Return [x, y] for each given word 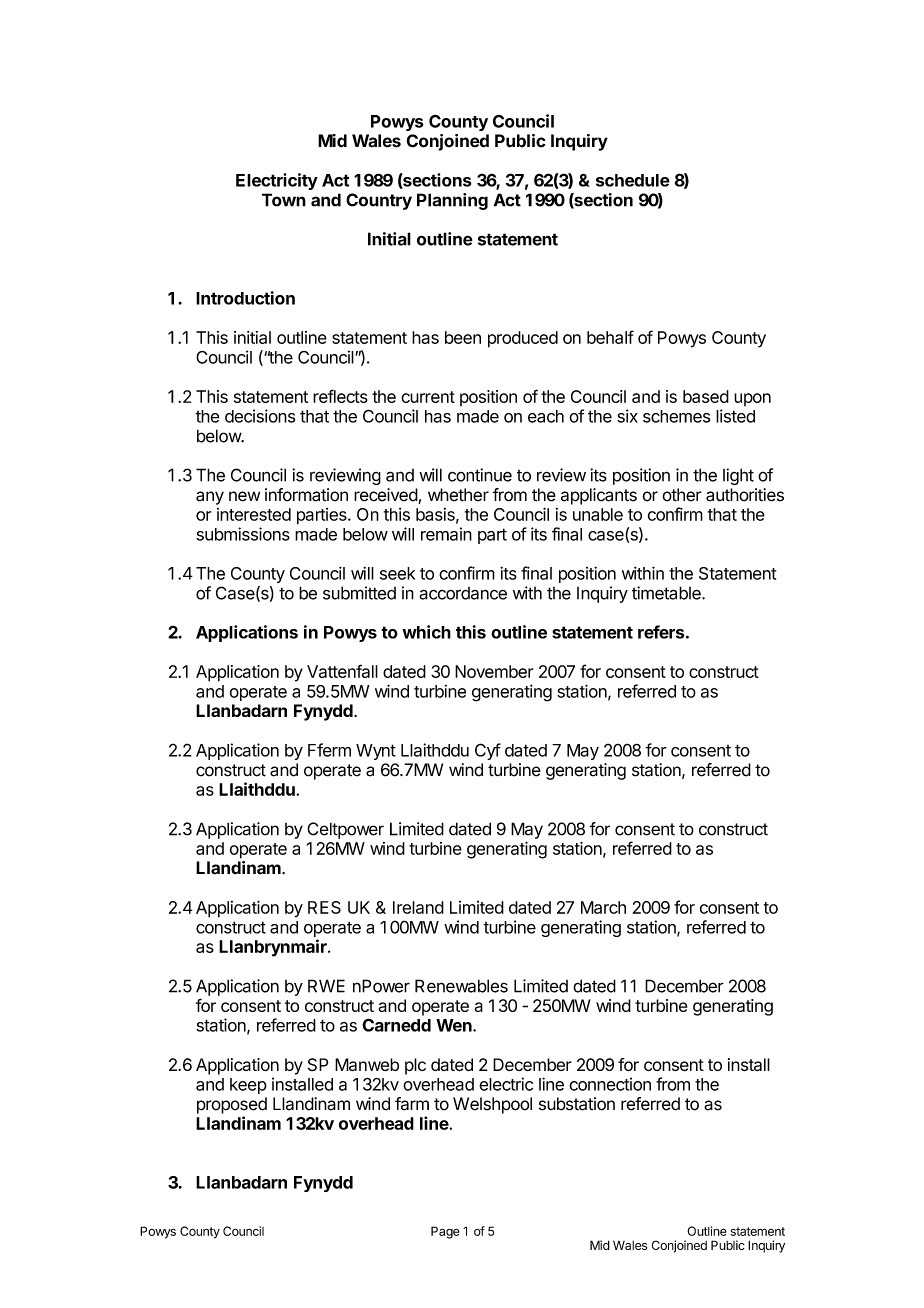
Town [284, 200]
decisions [260, 416]
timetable [667, 593]
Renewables [461, 986]
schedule [633, 180]
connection [610, 1084]
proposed [232, 1105]
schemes [676, 416]
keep [248, 1086]
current [428, 397]
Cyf [488, 751]
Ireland [418, 907]
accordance [463, 593]
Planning [452, 201]
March [603, 907]
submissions [243, 534]
